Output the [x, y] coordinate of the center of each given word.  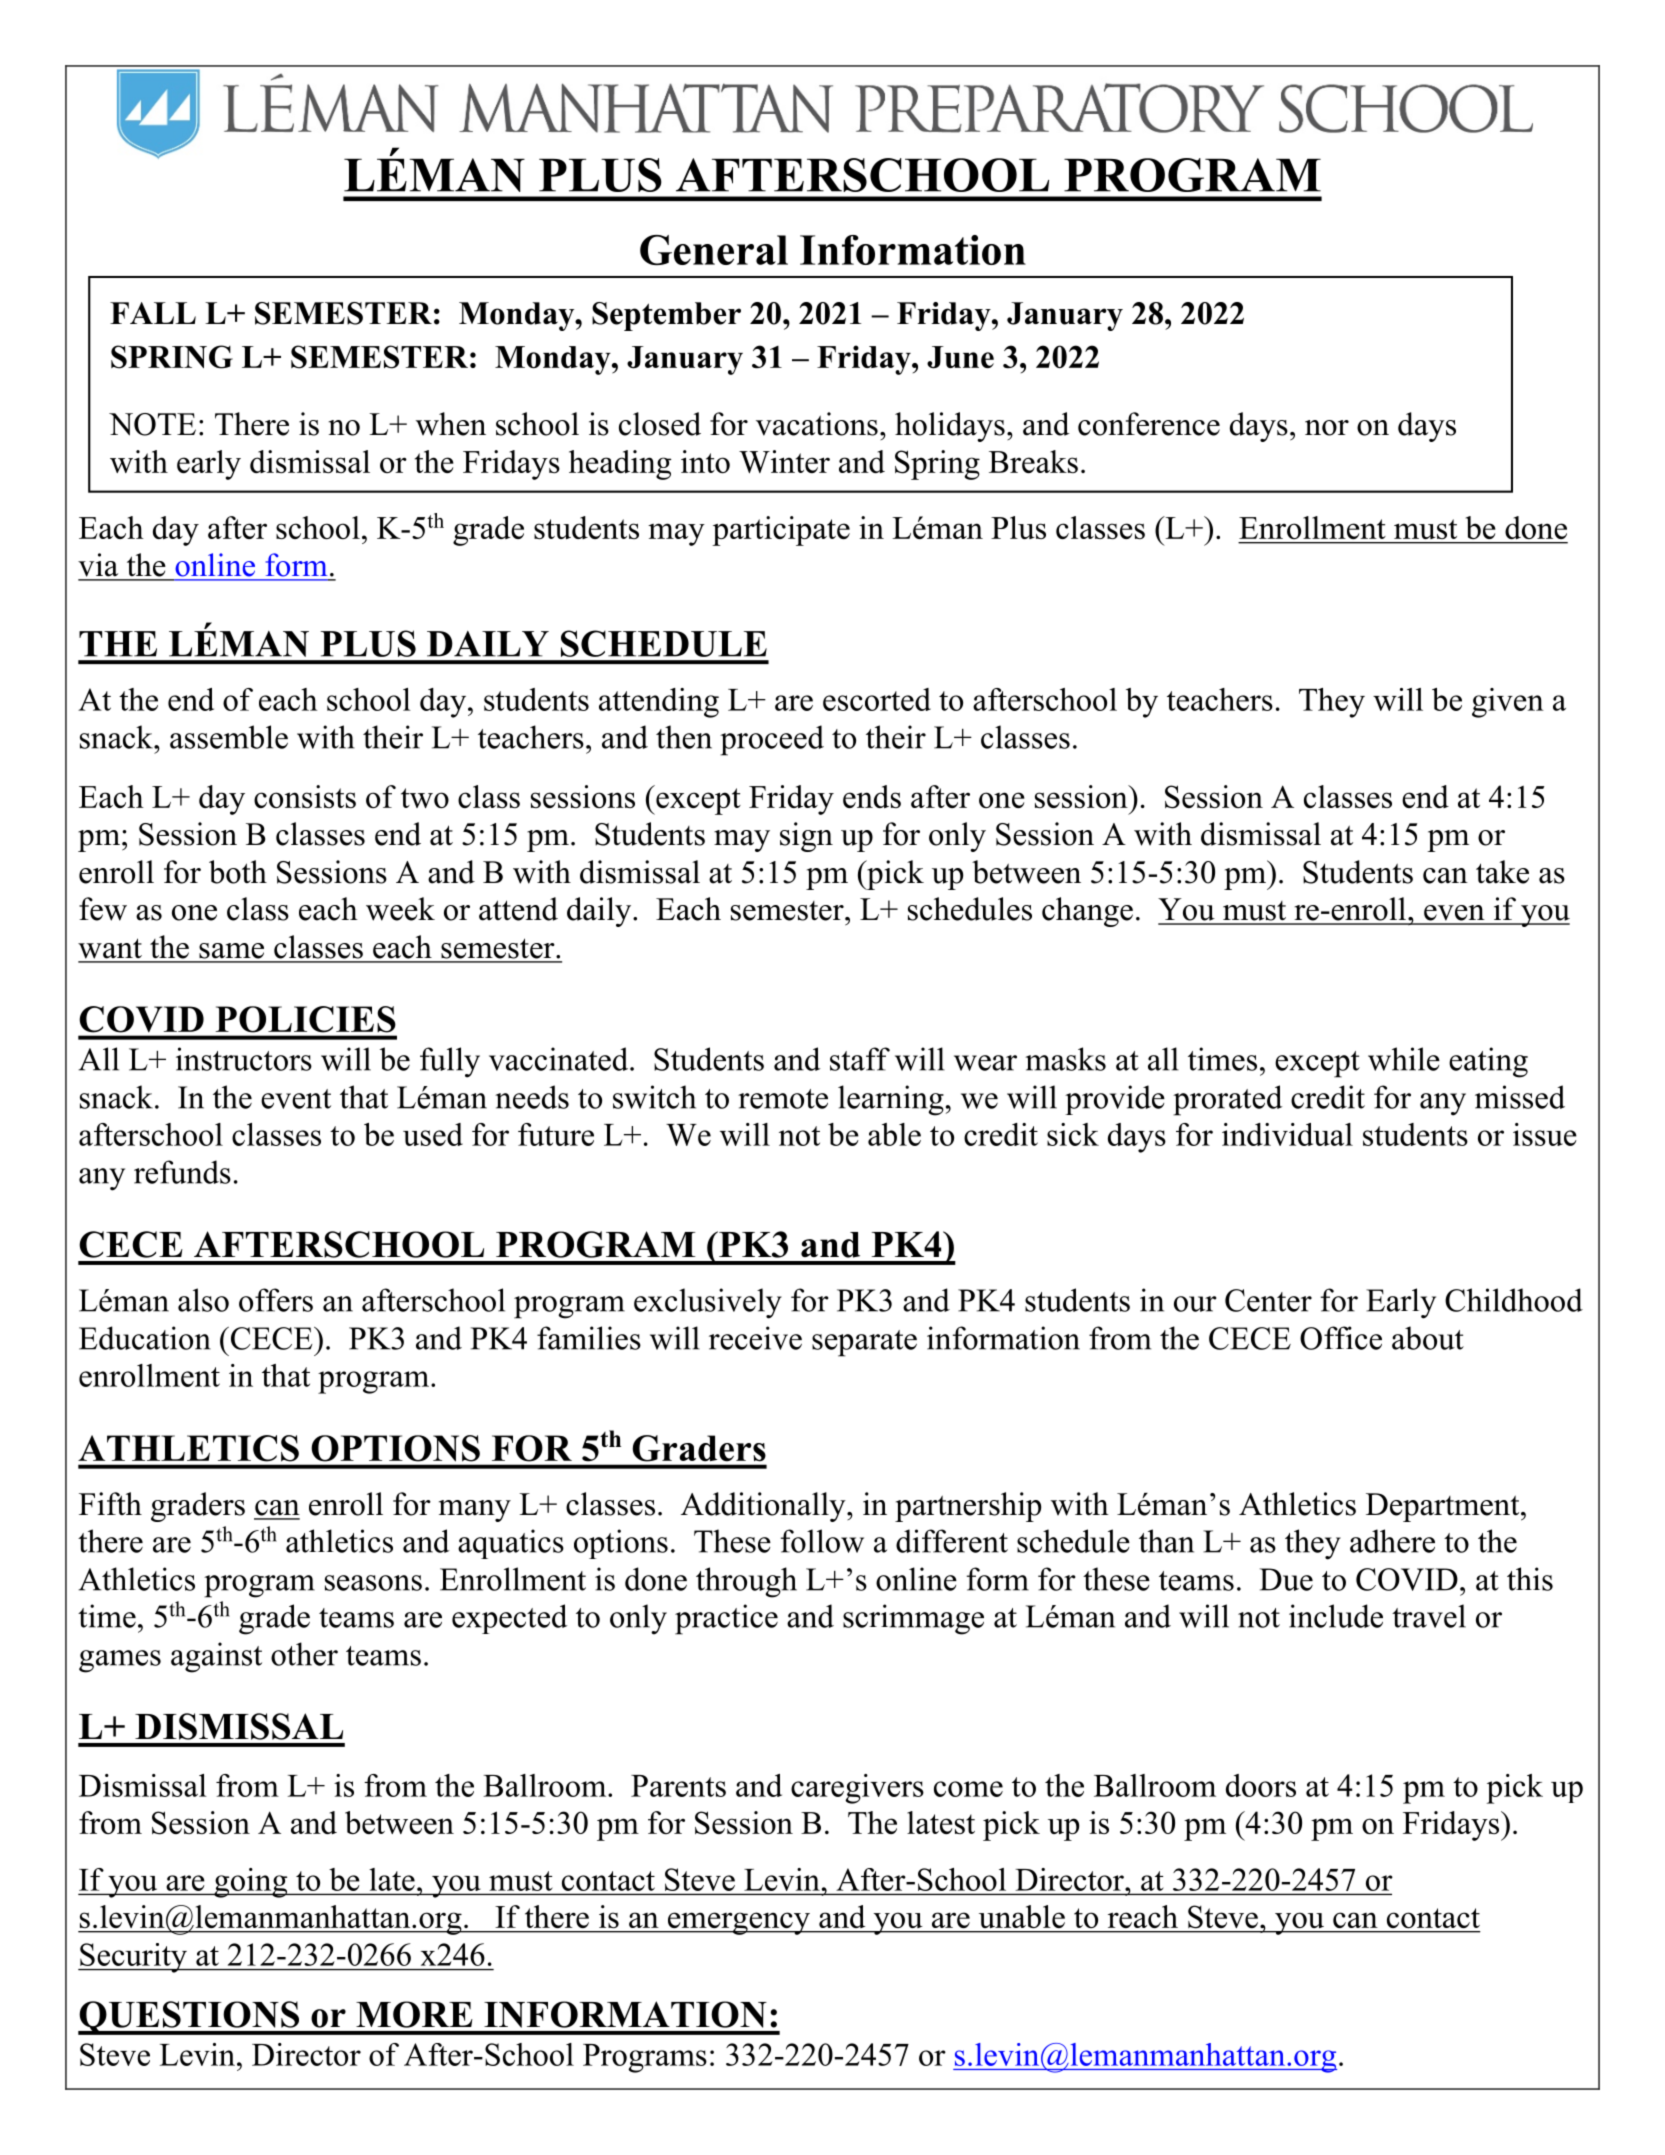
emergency [739, 1923]
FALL [153, 313]
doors [1261, 1785]
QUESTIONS [189, 2018]
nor [1327, 428]
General [714, 250]
